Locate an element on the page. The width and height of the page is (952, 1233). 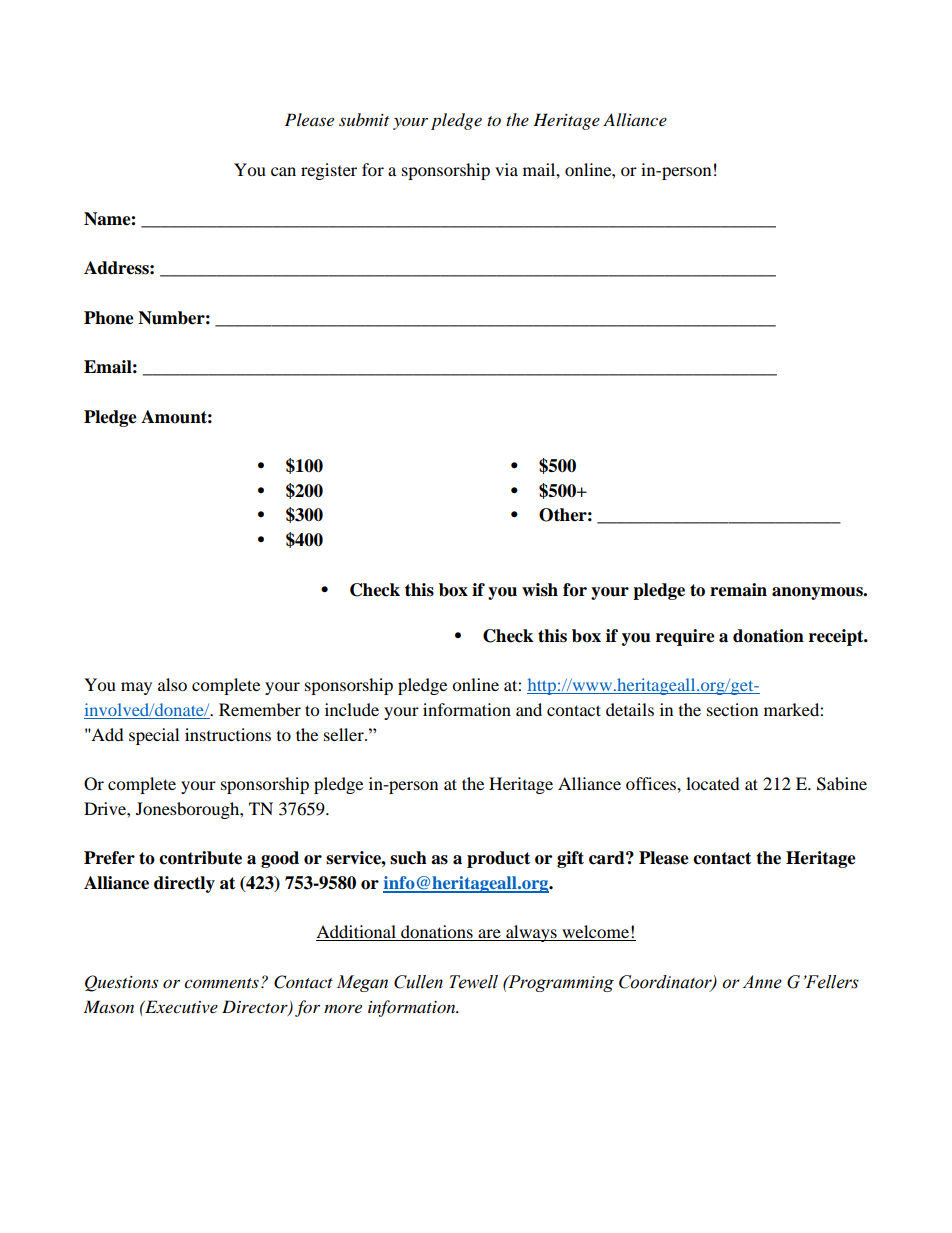
also is located at coordinates (172, 684).
